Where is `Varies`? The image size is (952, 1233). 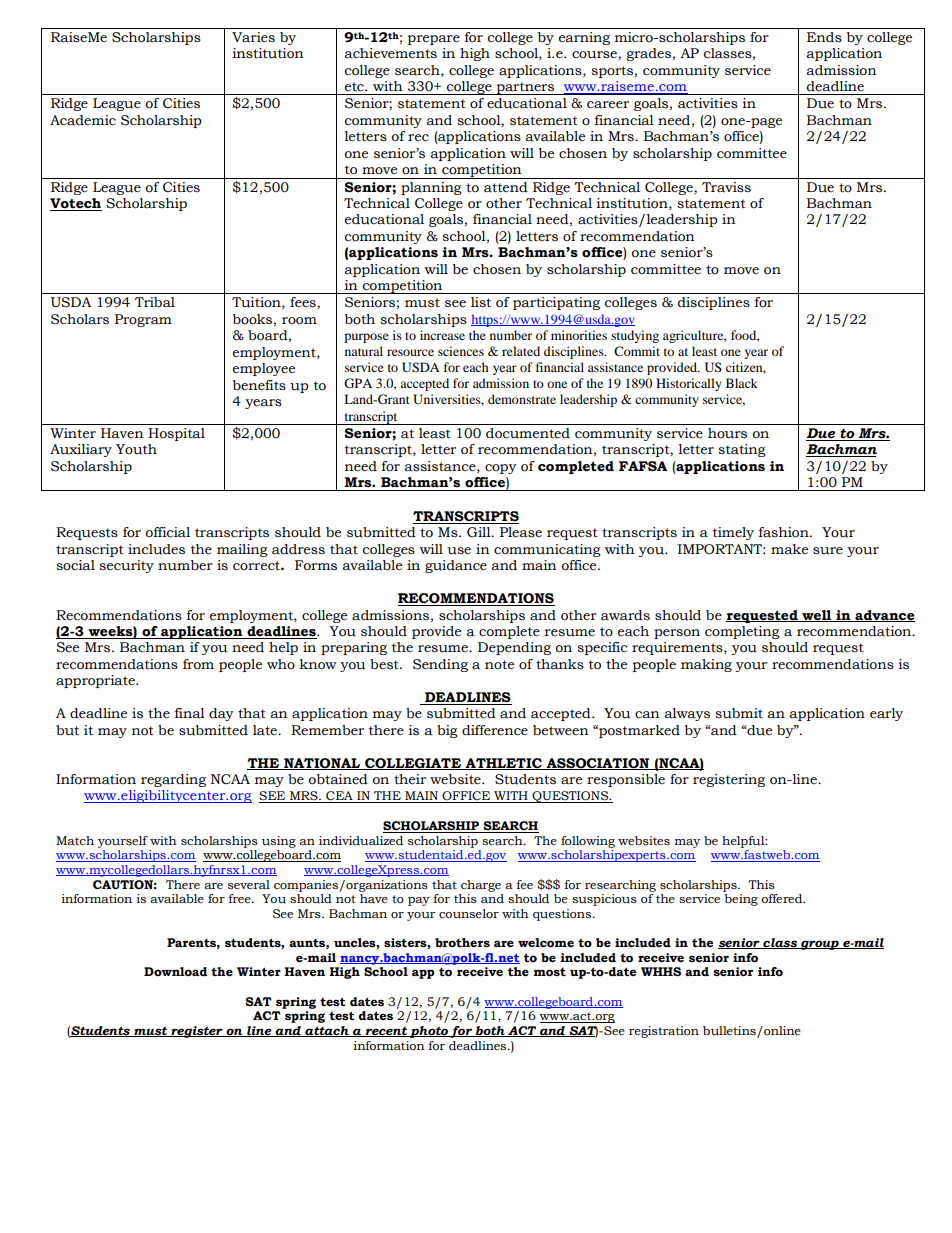
Varies is located at coordinates (253, 37).
